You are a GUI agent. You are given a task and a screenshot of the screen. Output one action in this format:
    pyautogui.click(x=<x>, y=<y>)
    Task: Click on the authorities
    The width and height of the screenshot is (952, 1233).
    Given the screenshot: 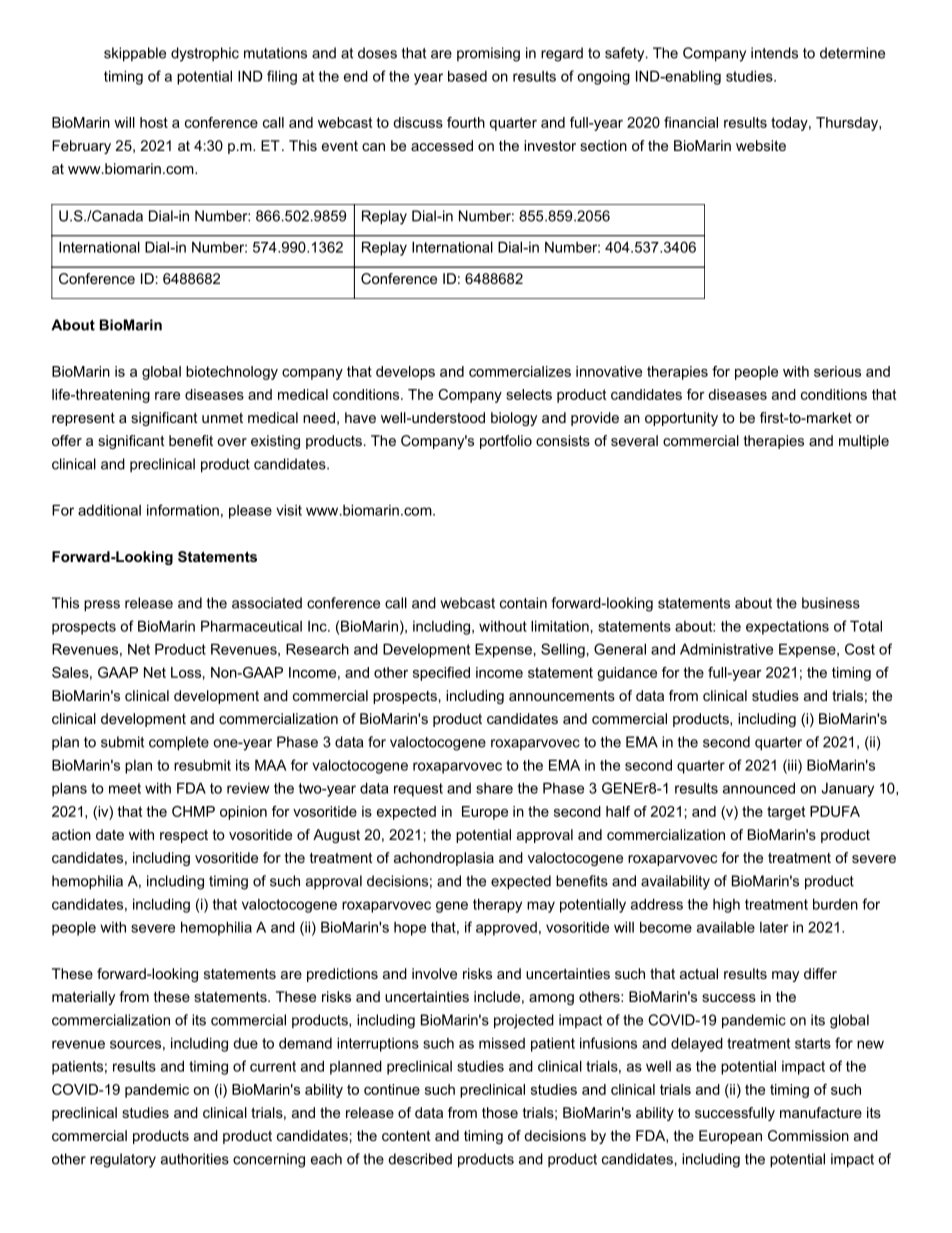 What is the action you would take?
    pyautogui.click(x=195, y=1159)
